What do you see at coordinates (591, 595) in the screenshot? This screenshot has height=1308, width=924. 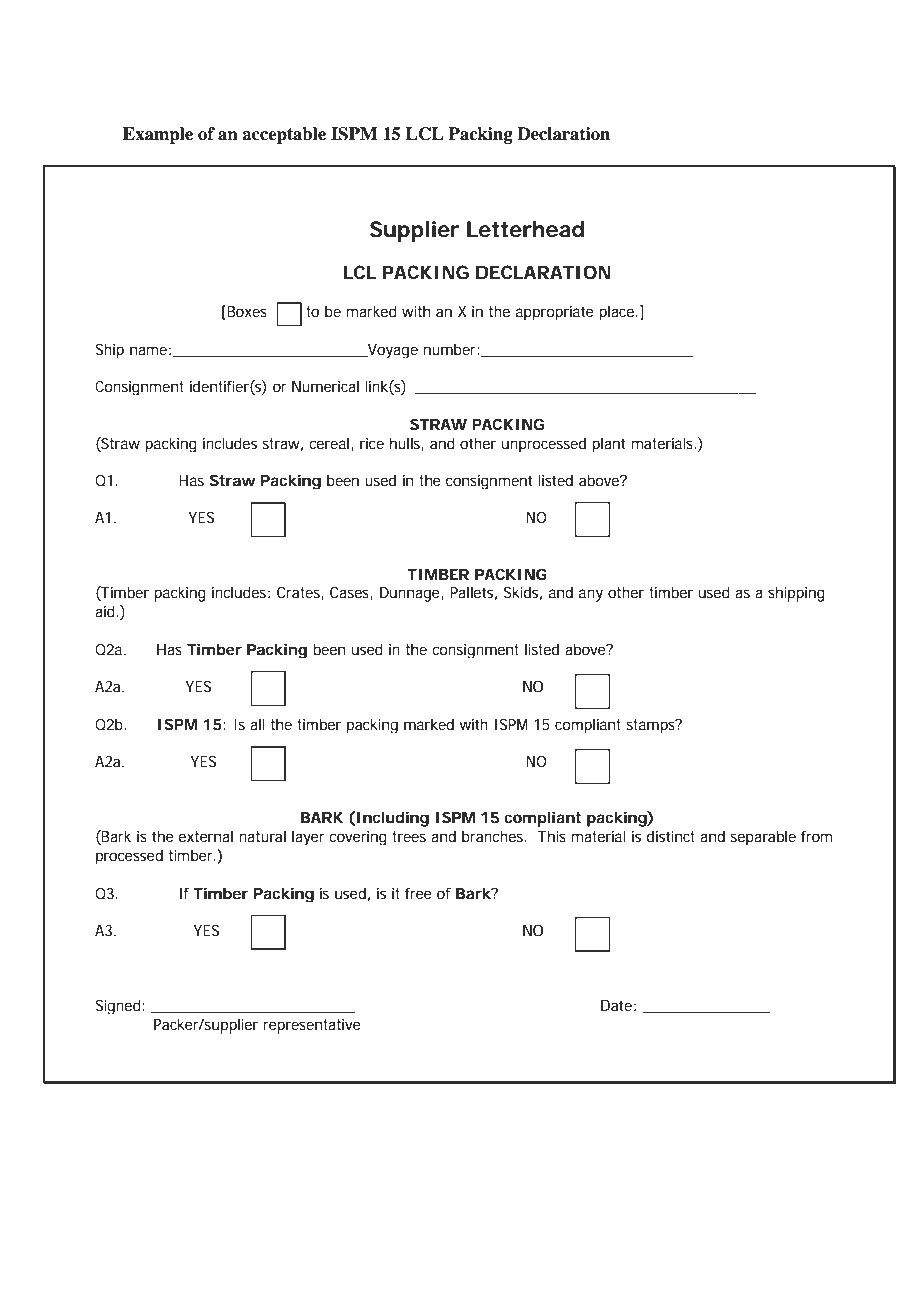 I see `any` at bounding box center [591, 595].
